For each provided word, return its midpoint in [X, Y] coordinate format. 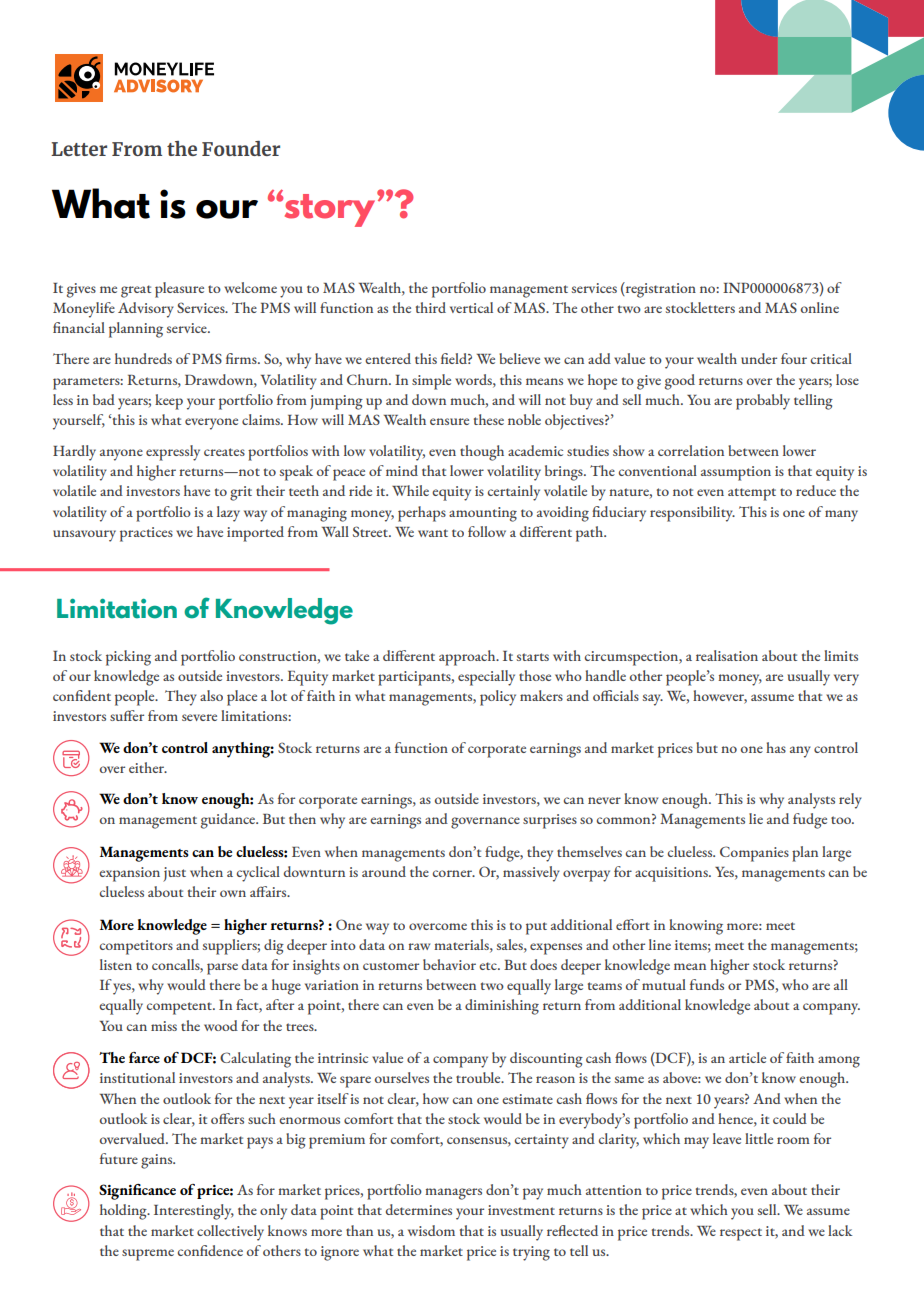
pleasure [179, 290]
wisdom [431, 1230]
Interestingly [194, 1212]
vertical [471, 307]
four [794, 358]
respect [741, 1234]
